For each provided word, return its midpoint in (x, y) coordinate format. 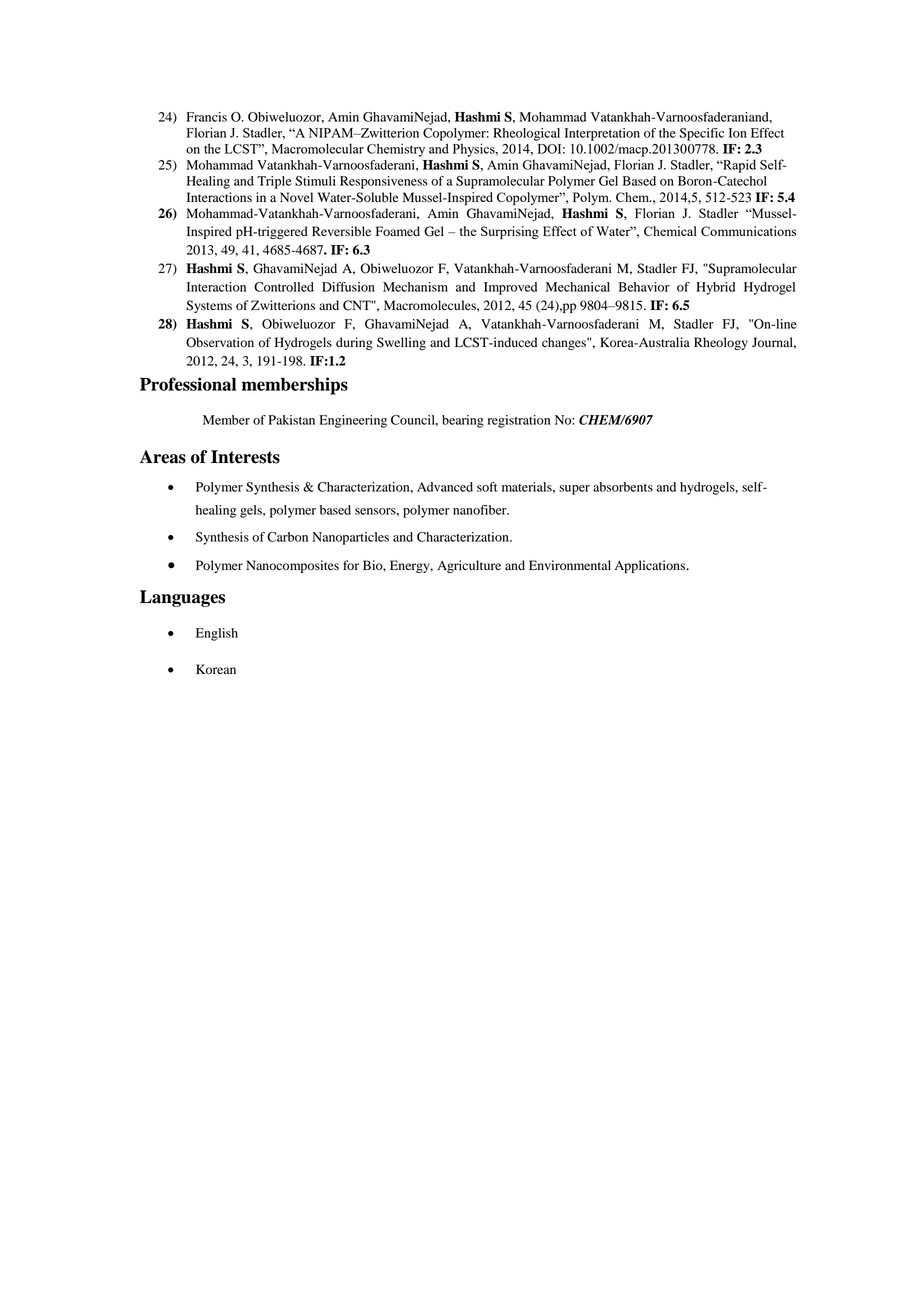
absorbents (623, 487)
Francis (206, 117)
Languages (182, 598)
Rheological (526, 134)
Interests (245, 457)
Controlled (284, 287)
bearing (463, 421)
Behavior (644, 287)
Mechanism (415, 287)
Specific (701, 134)
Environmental (570, 565)
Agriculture (469, 566)
